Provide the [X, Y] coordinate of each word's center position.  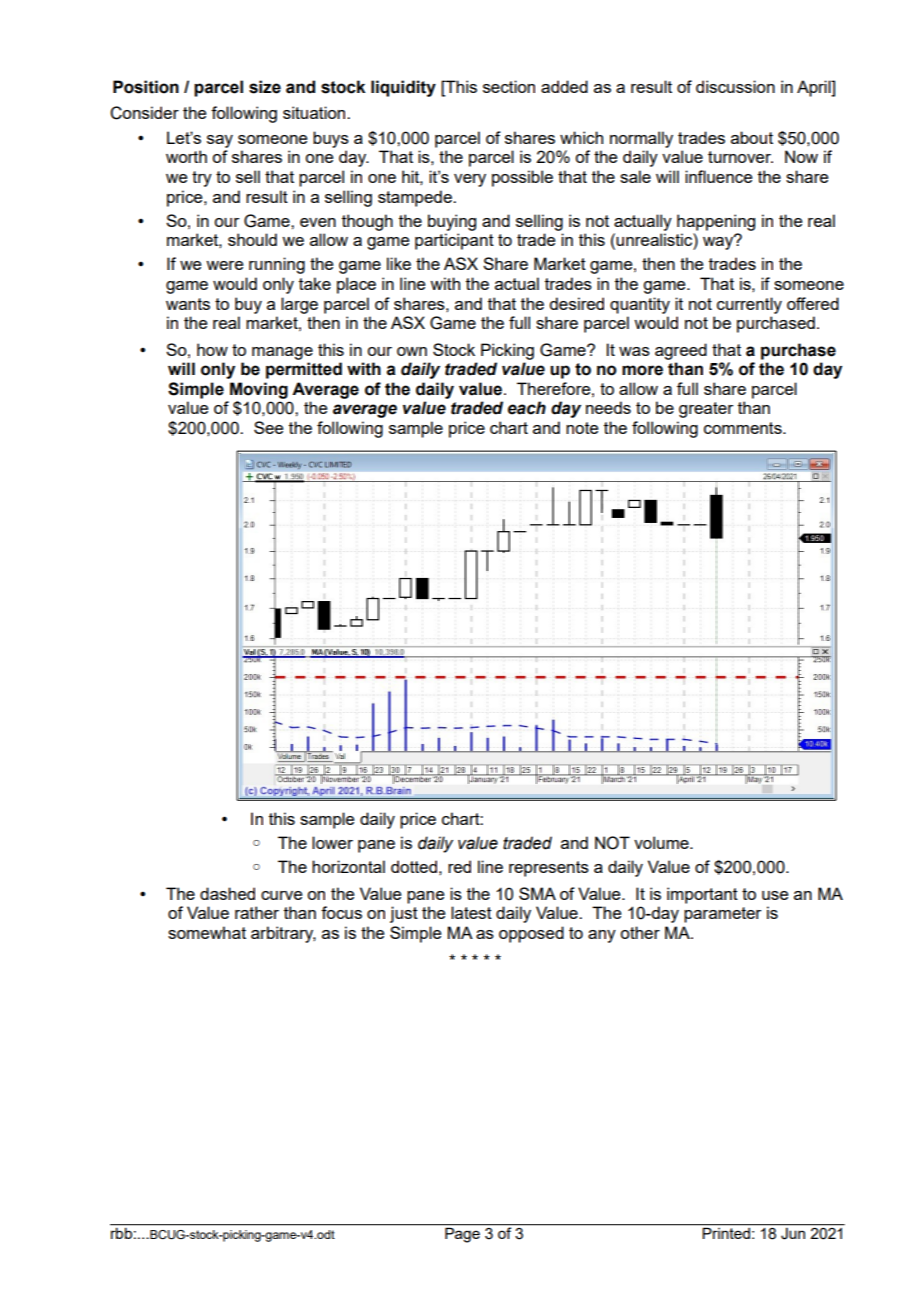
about [752, 137]
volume [662, 842]
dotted [414, 866]
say [220, 141]
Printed [726, 1233]
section [509, 86]
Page [462, 1235]
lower [332, 842]
